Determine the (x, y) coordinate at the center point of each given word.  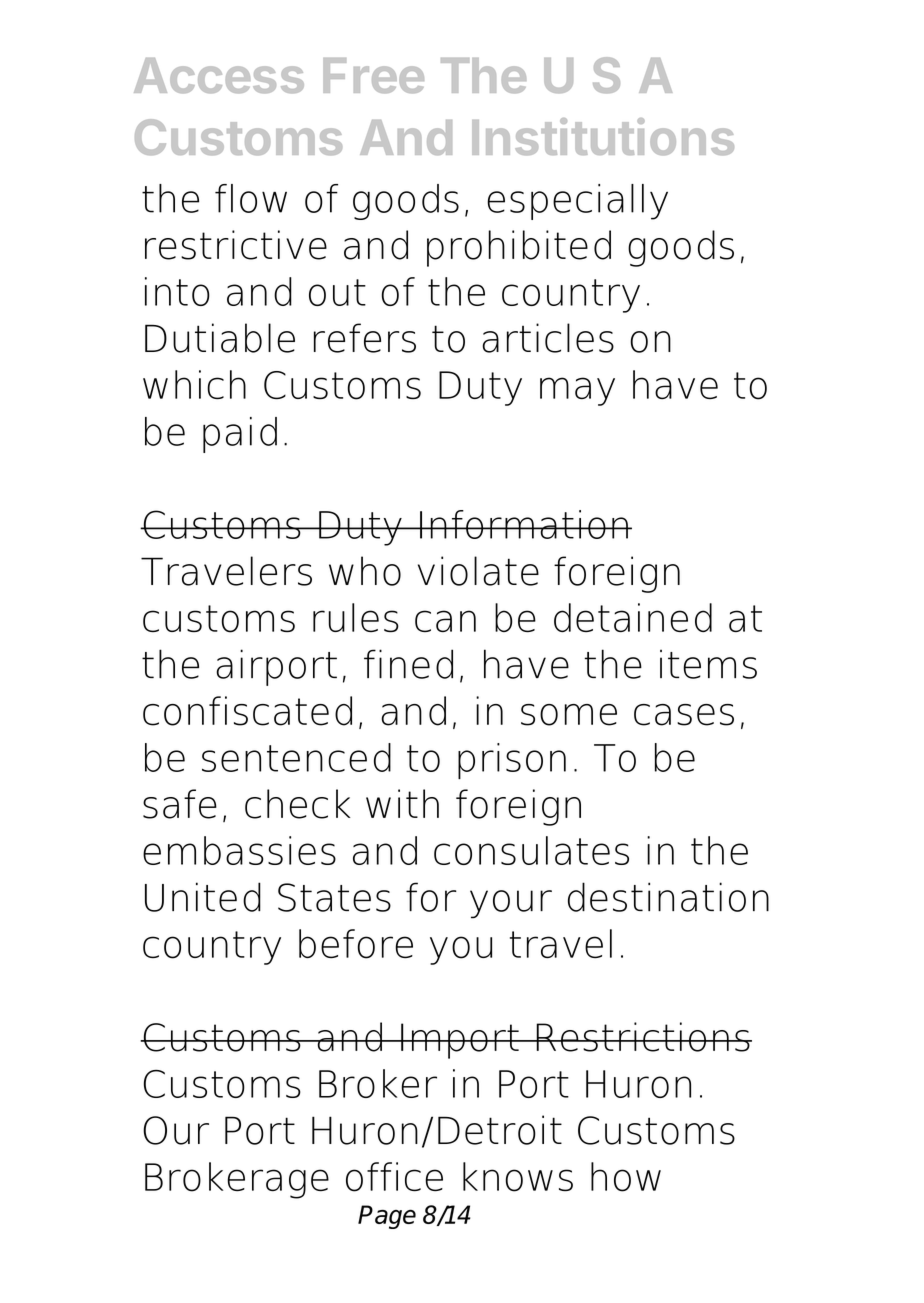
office (394, 1177)
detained (633, 617)
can (445, 621)
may (577, 391)
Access (219, 75)
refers (365, 338)
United (203, 897)
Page (387, 1217)
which (194, 384)
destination (668, 897)
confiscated (247, 711)
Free (373, 75)
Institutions (603, 136)
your (511, 904)
